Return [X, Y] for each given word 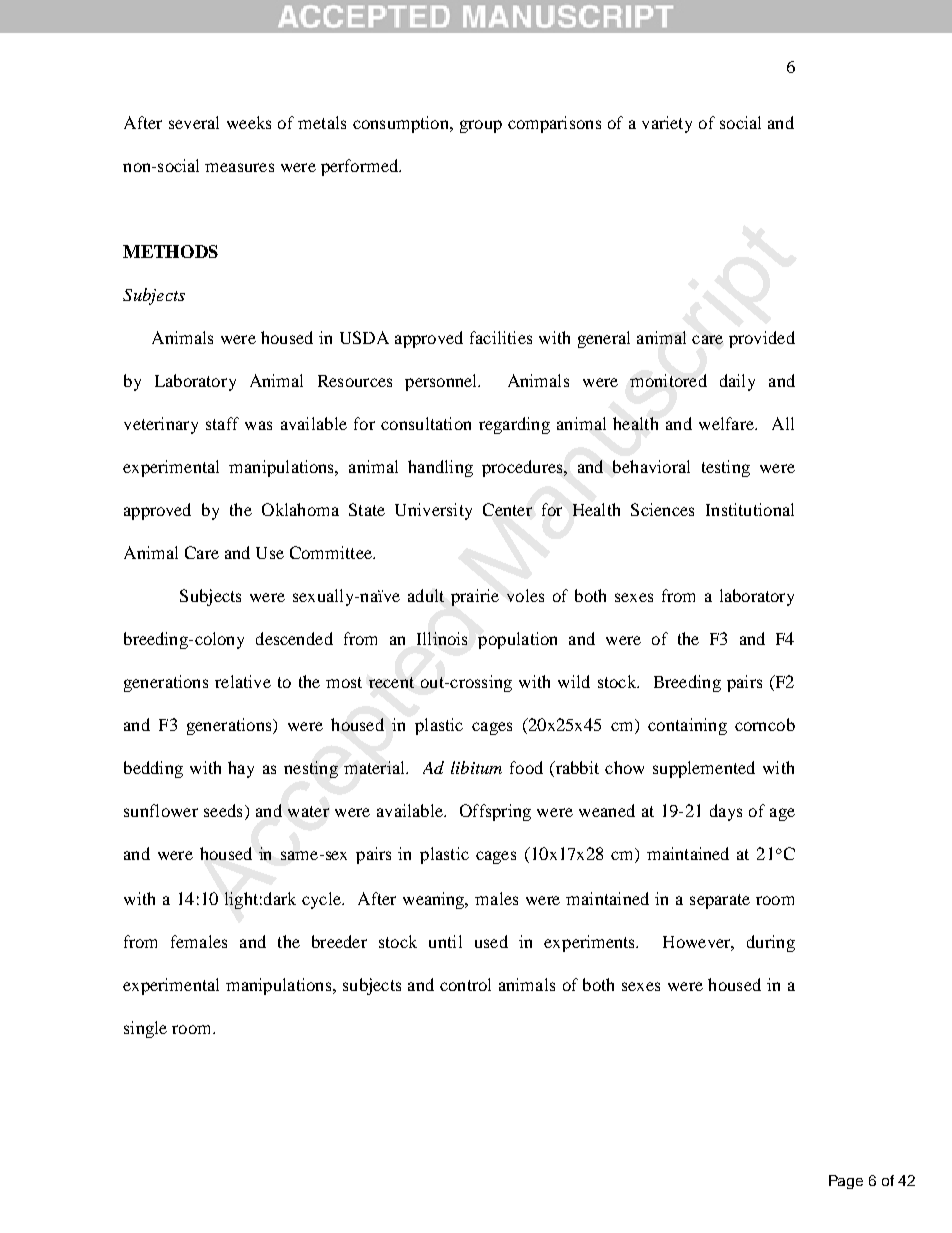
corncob [765, 724]
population [517, 640]
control [465, 984]
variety [667, 124]
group [481, 126]
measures [239, 167]
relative [243, 681]
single [145, 1029]
